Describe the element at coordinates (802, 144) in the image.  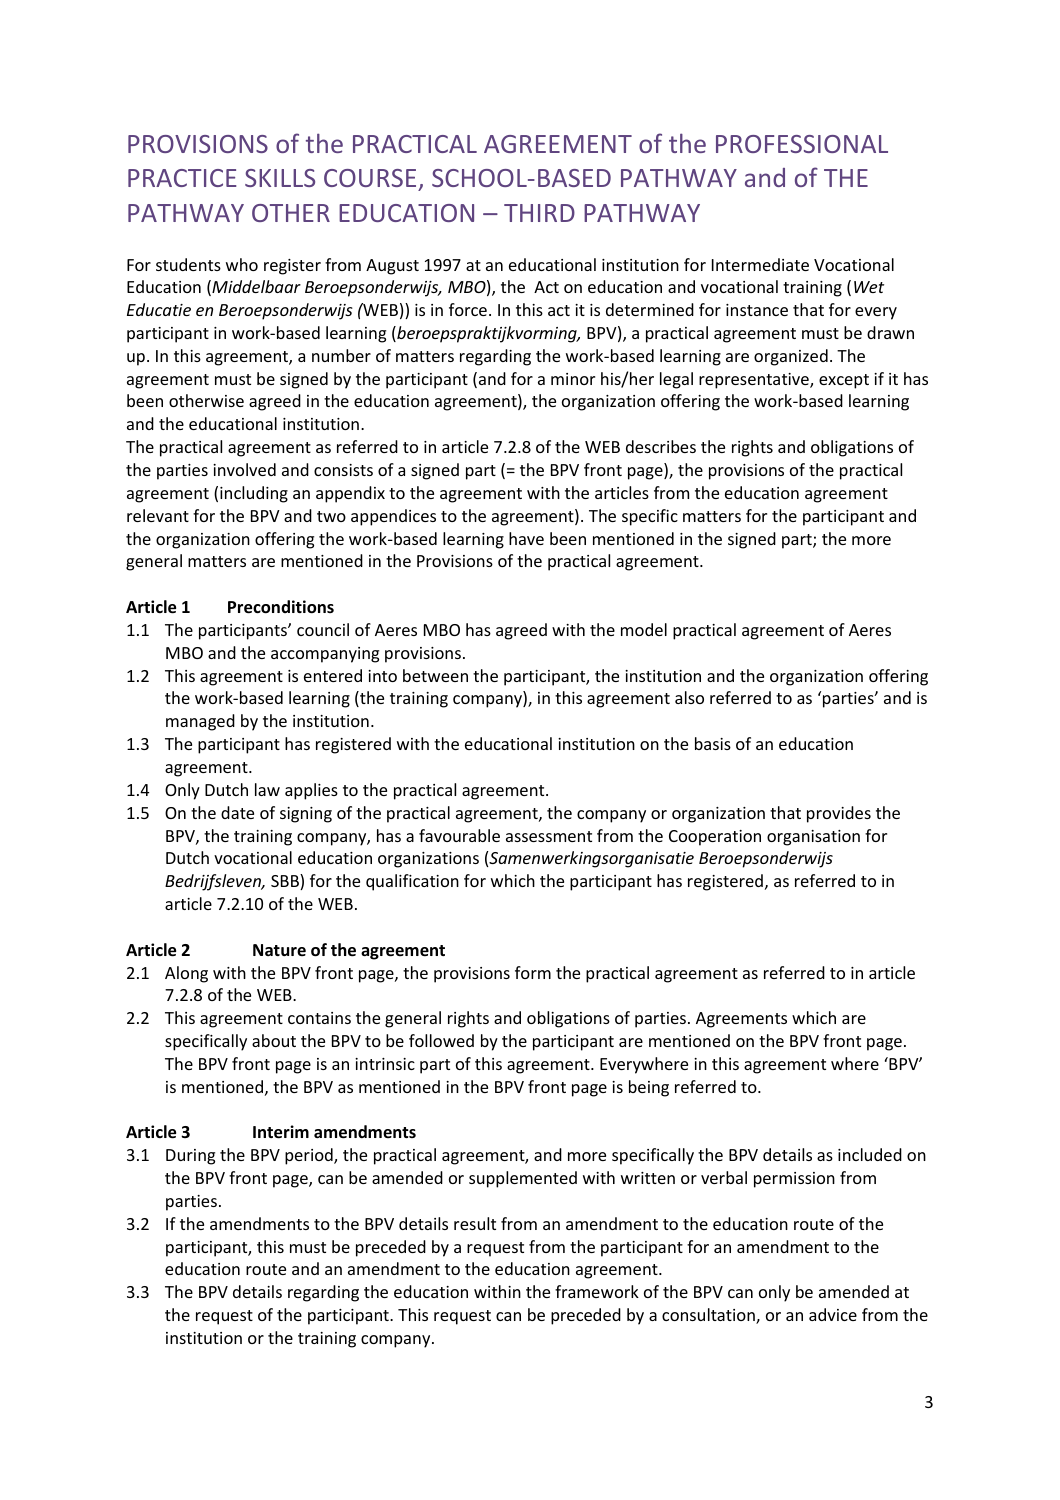
I see `PROFESSIONAL` at that location.
